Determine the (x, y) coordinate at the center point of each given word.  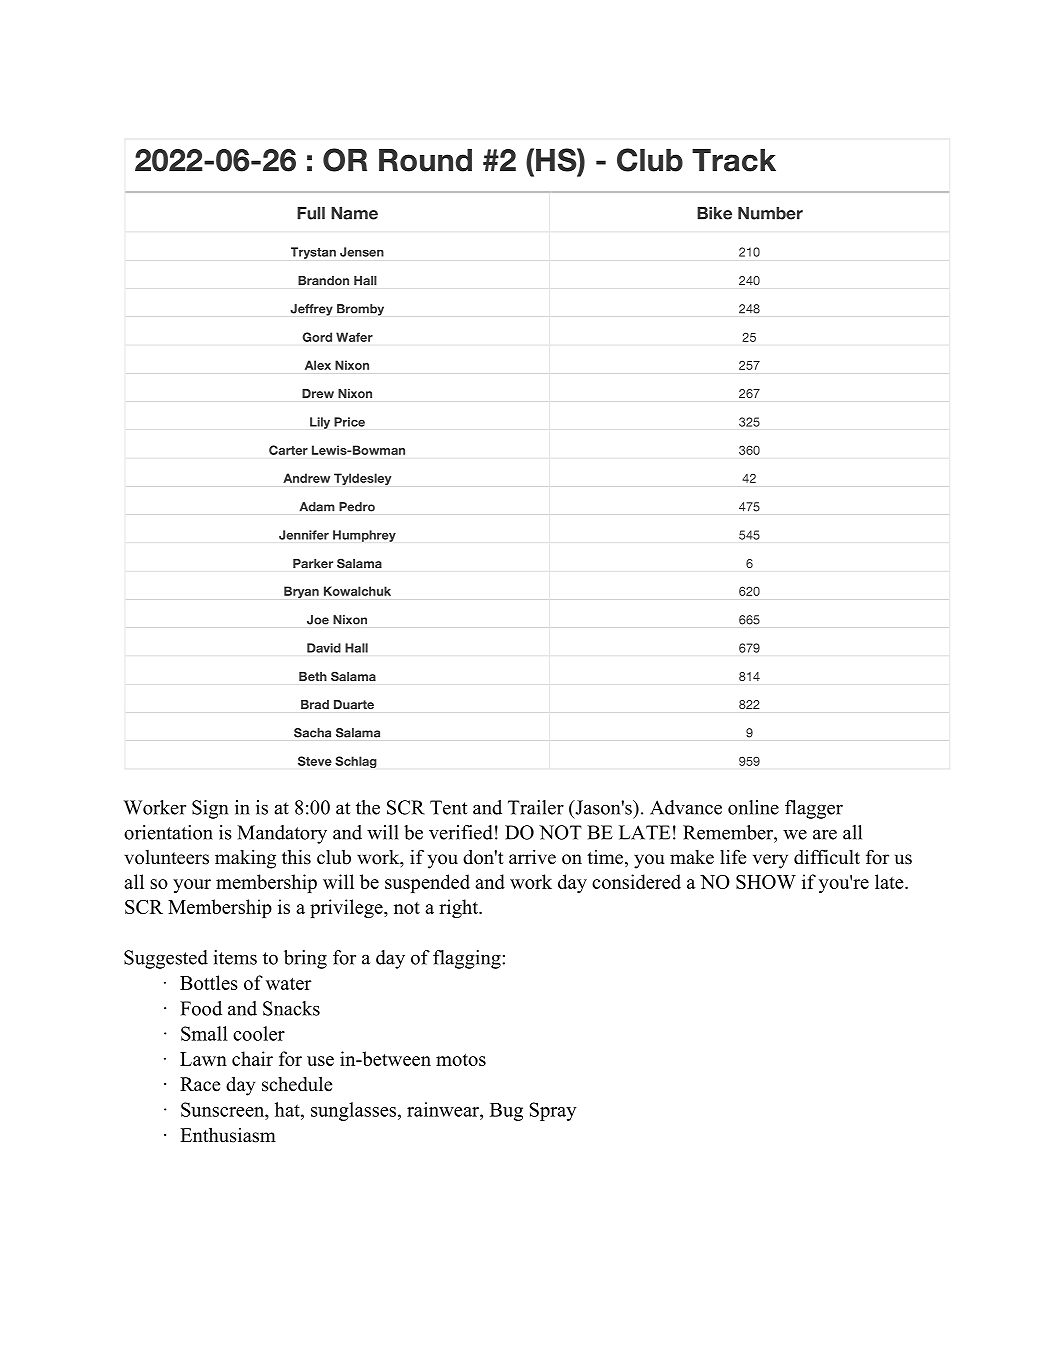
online (753, 807)
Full (311, 213)
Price (349, 422)
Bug (506, 1112)
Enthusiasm (228, 1135)
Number (770, 213)
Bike (714, 213)
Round (425, 160)
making (245, 859)
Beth (313, 676)
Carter (288, 450)
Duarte (354, 704)
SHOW (766, 882)
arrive (532, 857)
